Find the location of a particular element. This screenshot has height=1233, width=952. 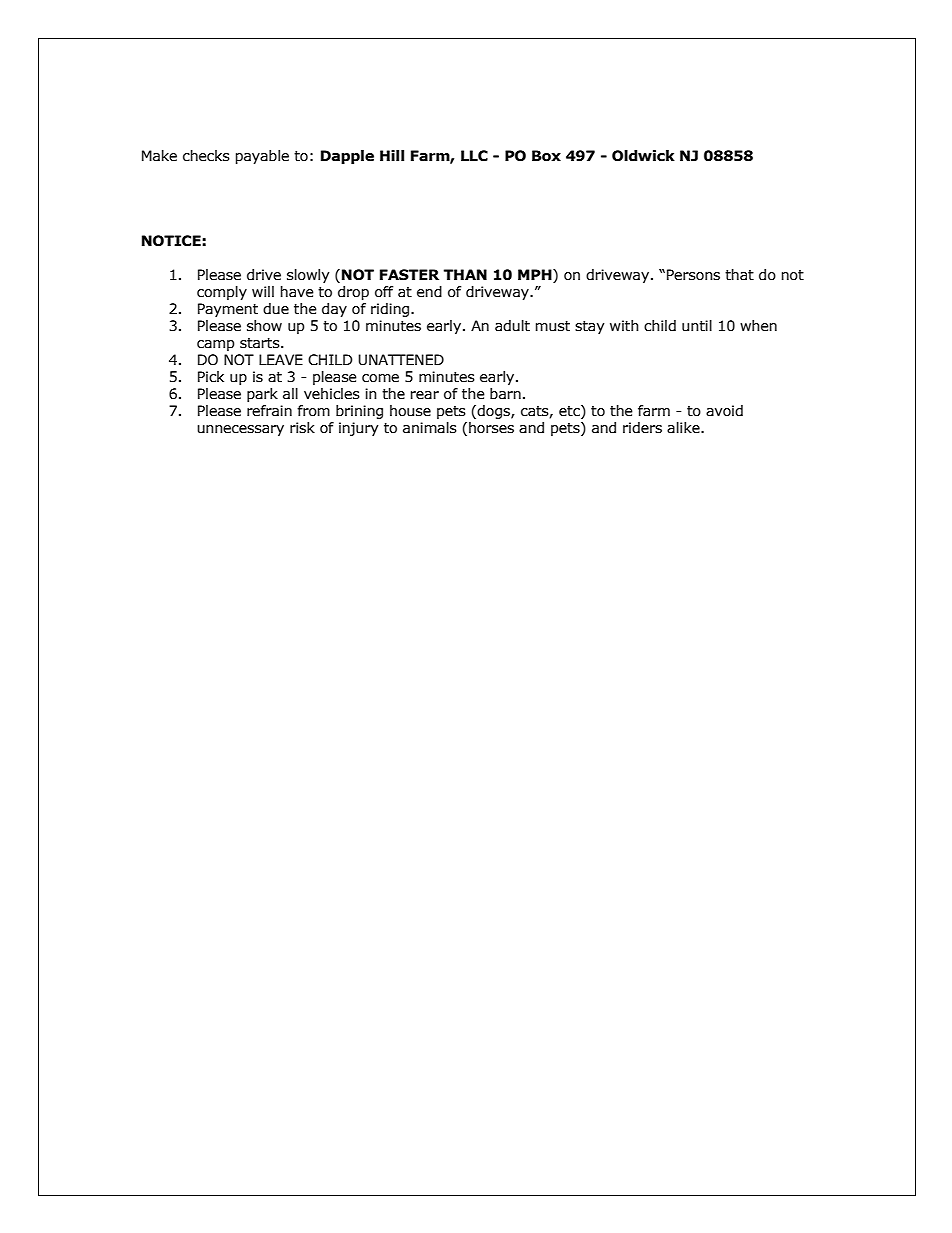

Persons is located at coordinates (693, 275).
